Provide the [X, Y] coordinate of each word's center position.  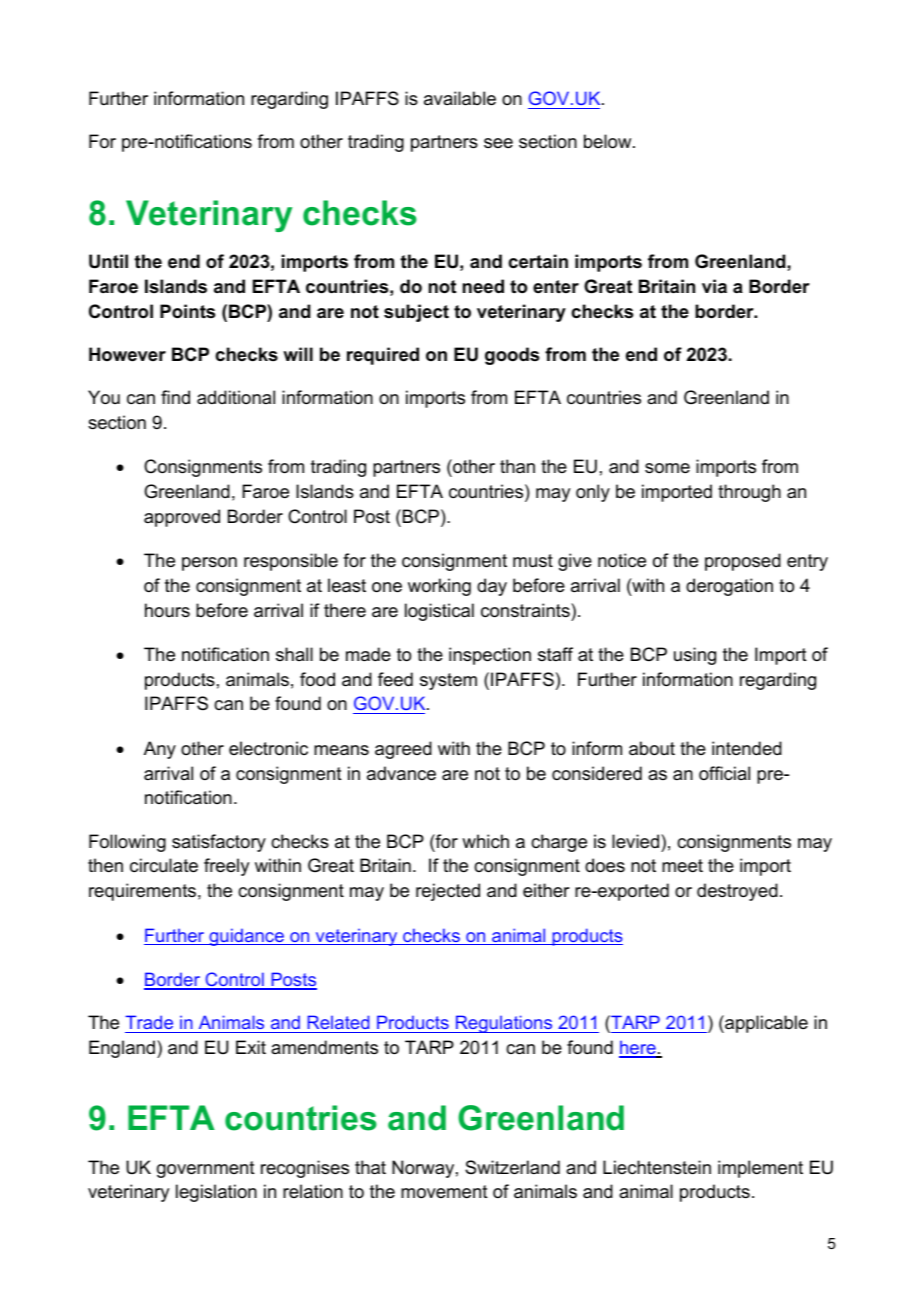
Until [108, 261]
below [609, 141]
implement [760, 1169]
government [206, 1169]
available [460, 98]
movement [444, 1192]
